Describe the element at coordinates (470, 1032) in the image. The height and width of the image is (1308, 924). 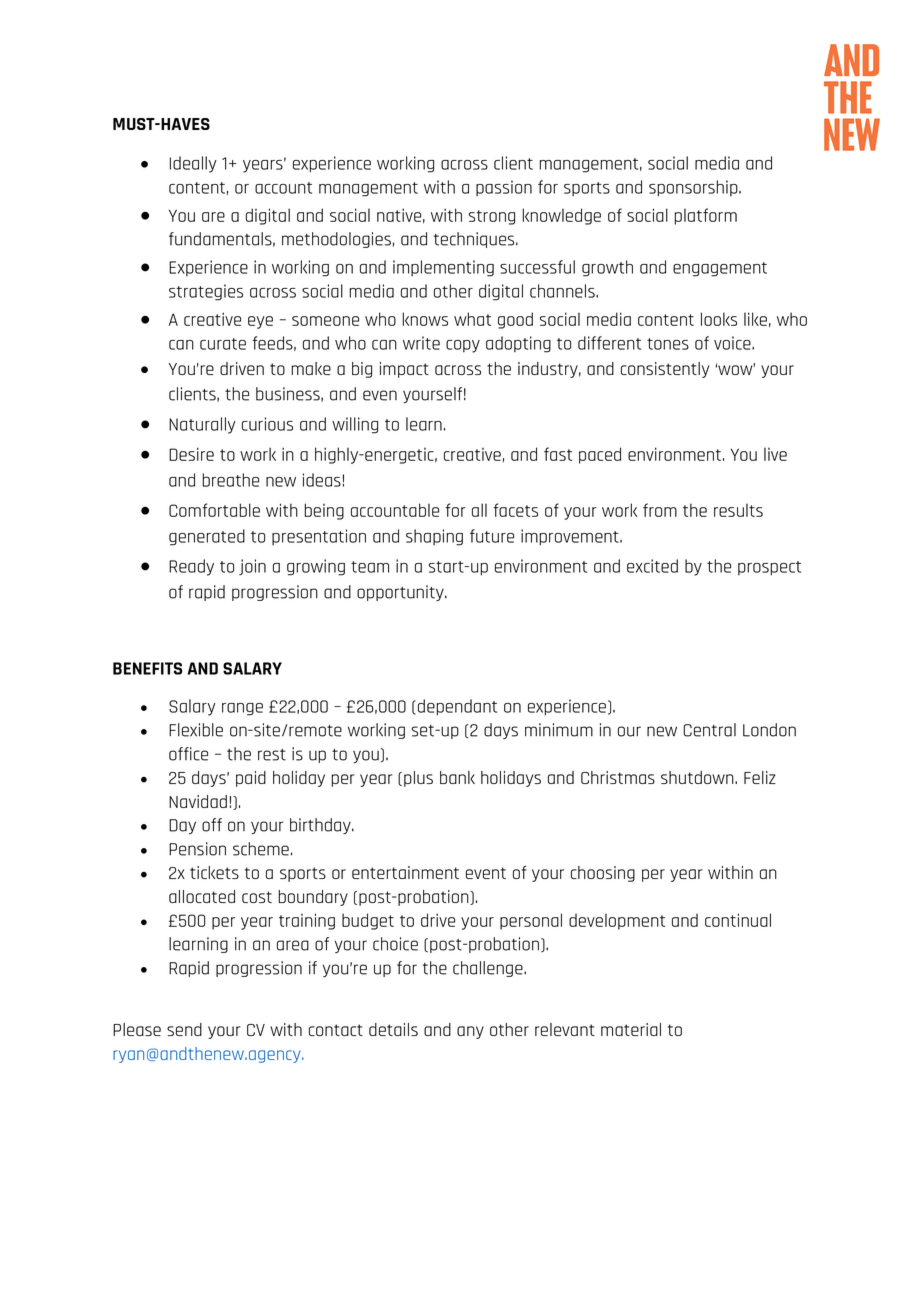
I see `any` at that location.
